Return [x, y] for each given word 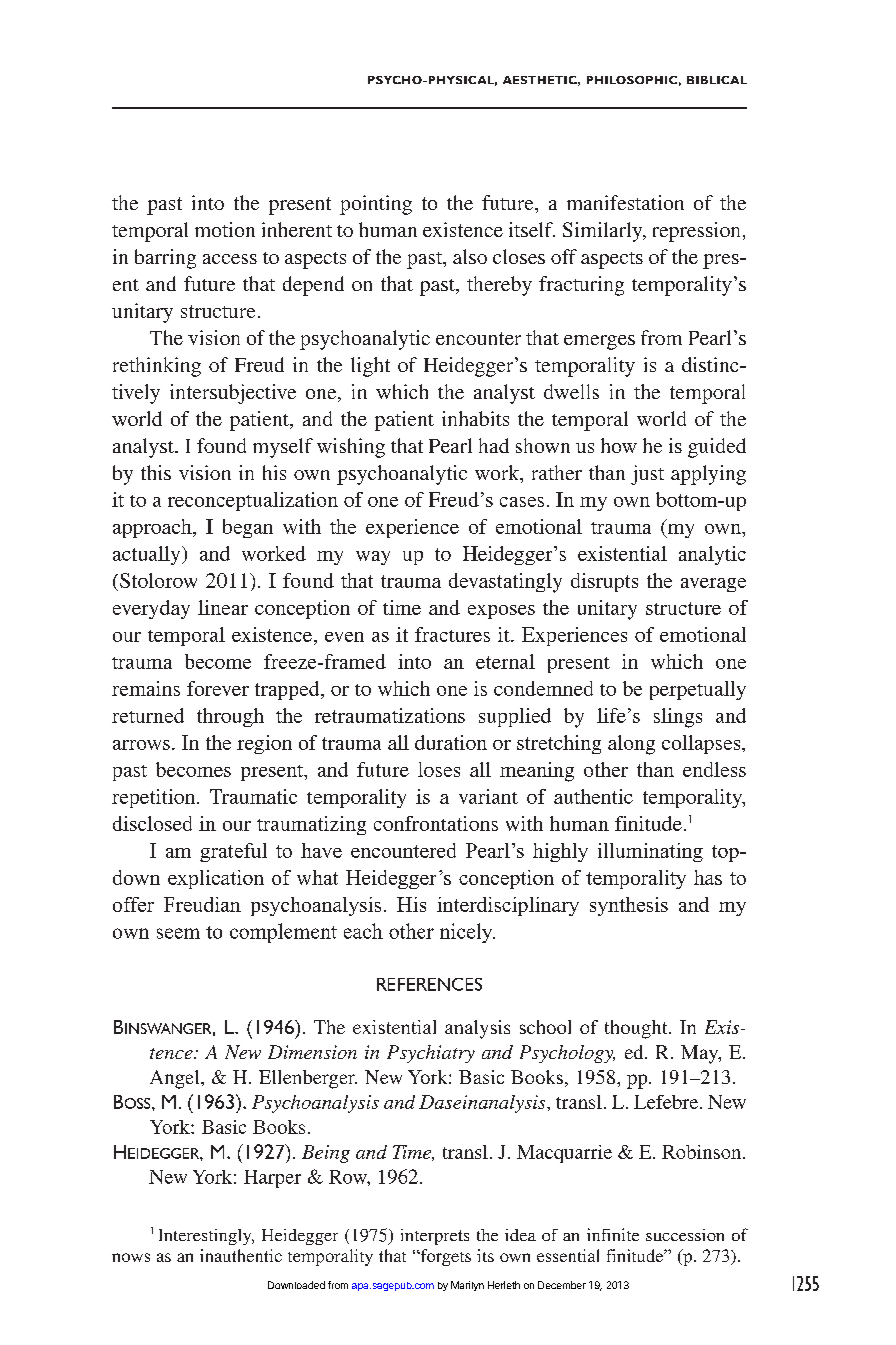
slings [678, 718]
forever [218, 688]
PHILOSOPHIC [632, 80]
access [230, 259]
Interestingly [206, 1237]
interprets [435, 1237]
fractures [452, 634]
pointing [376, 205]
